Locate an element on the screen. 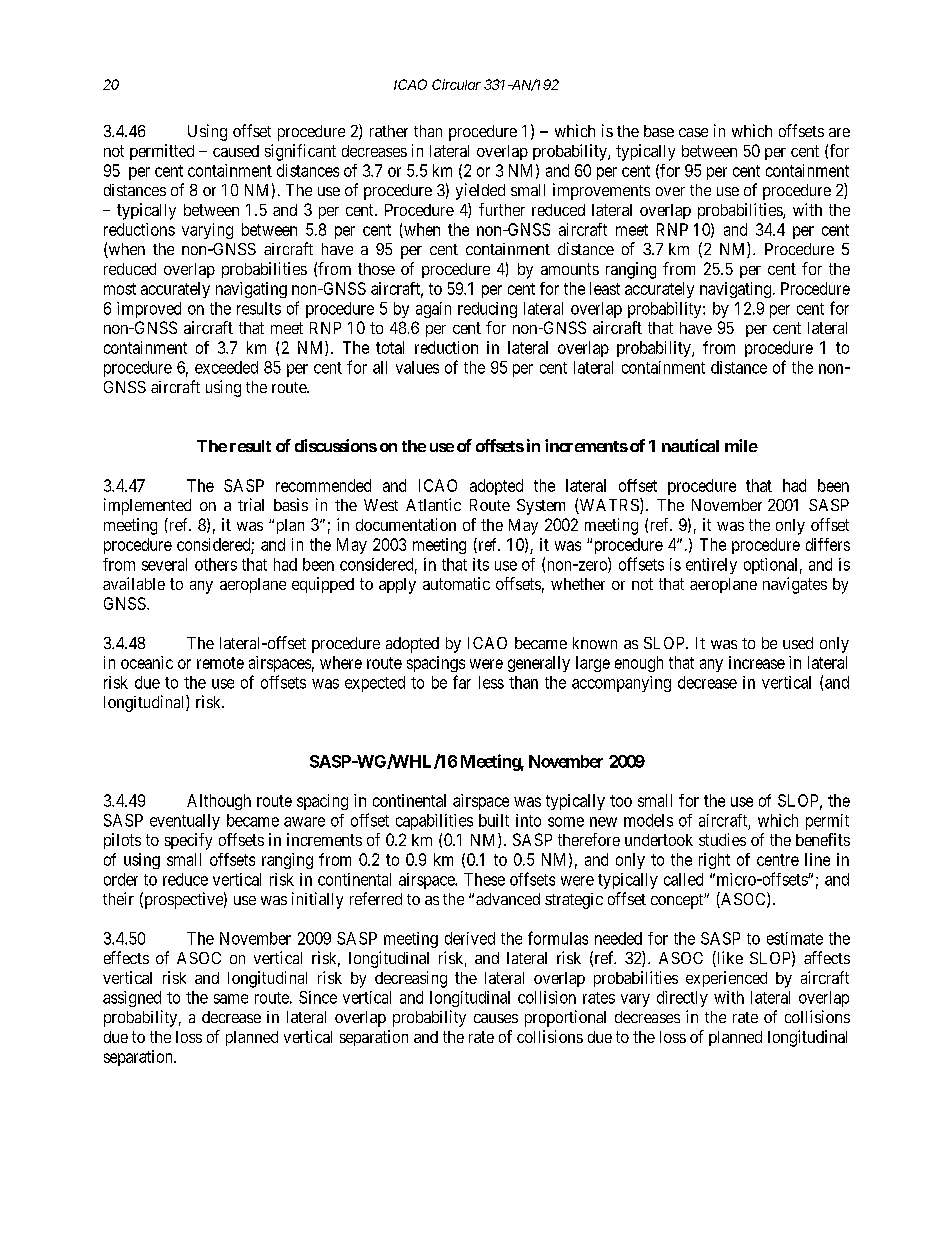 Image resolution: width=952 pixels, height=1233 pixels. case is located at coordinates (693, 132).
